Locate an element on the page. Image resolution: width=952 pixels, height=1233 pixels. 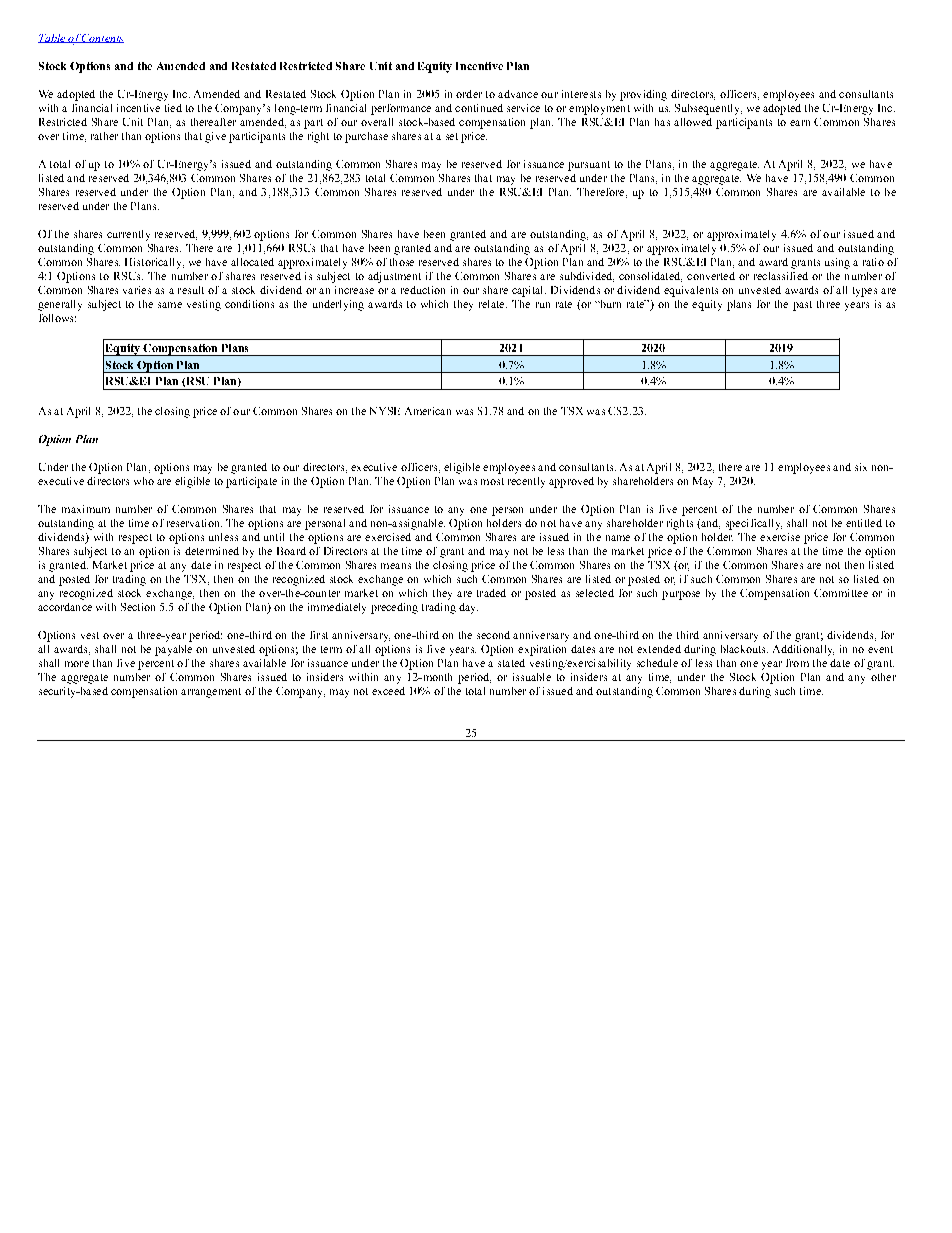
currently is located at coordinates (128, 235).
